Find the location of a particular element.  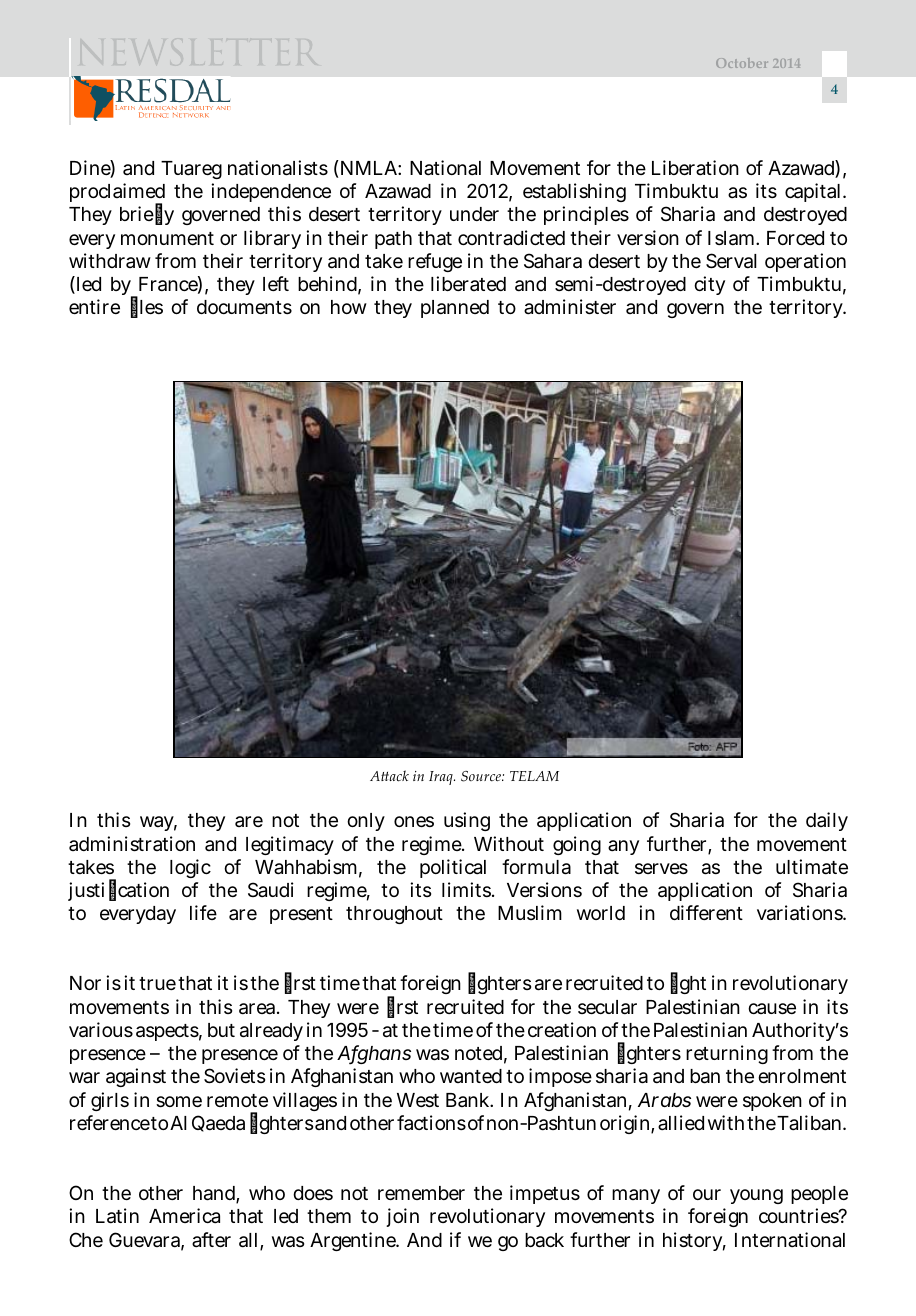

planned is located at coordinates (455, 309).
